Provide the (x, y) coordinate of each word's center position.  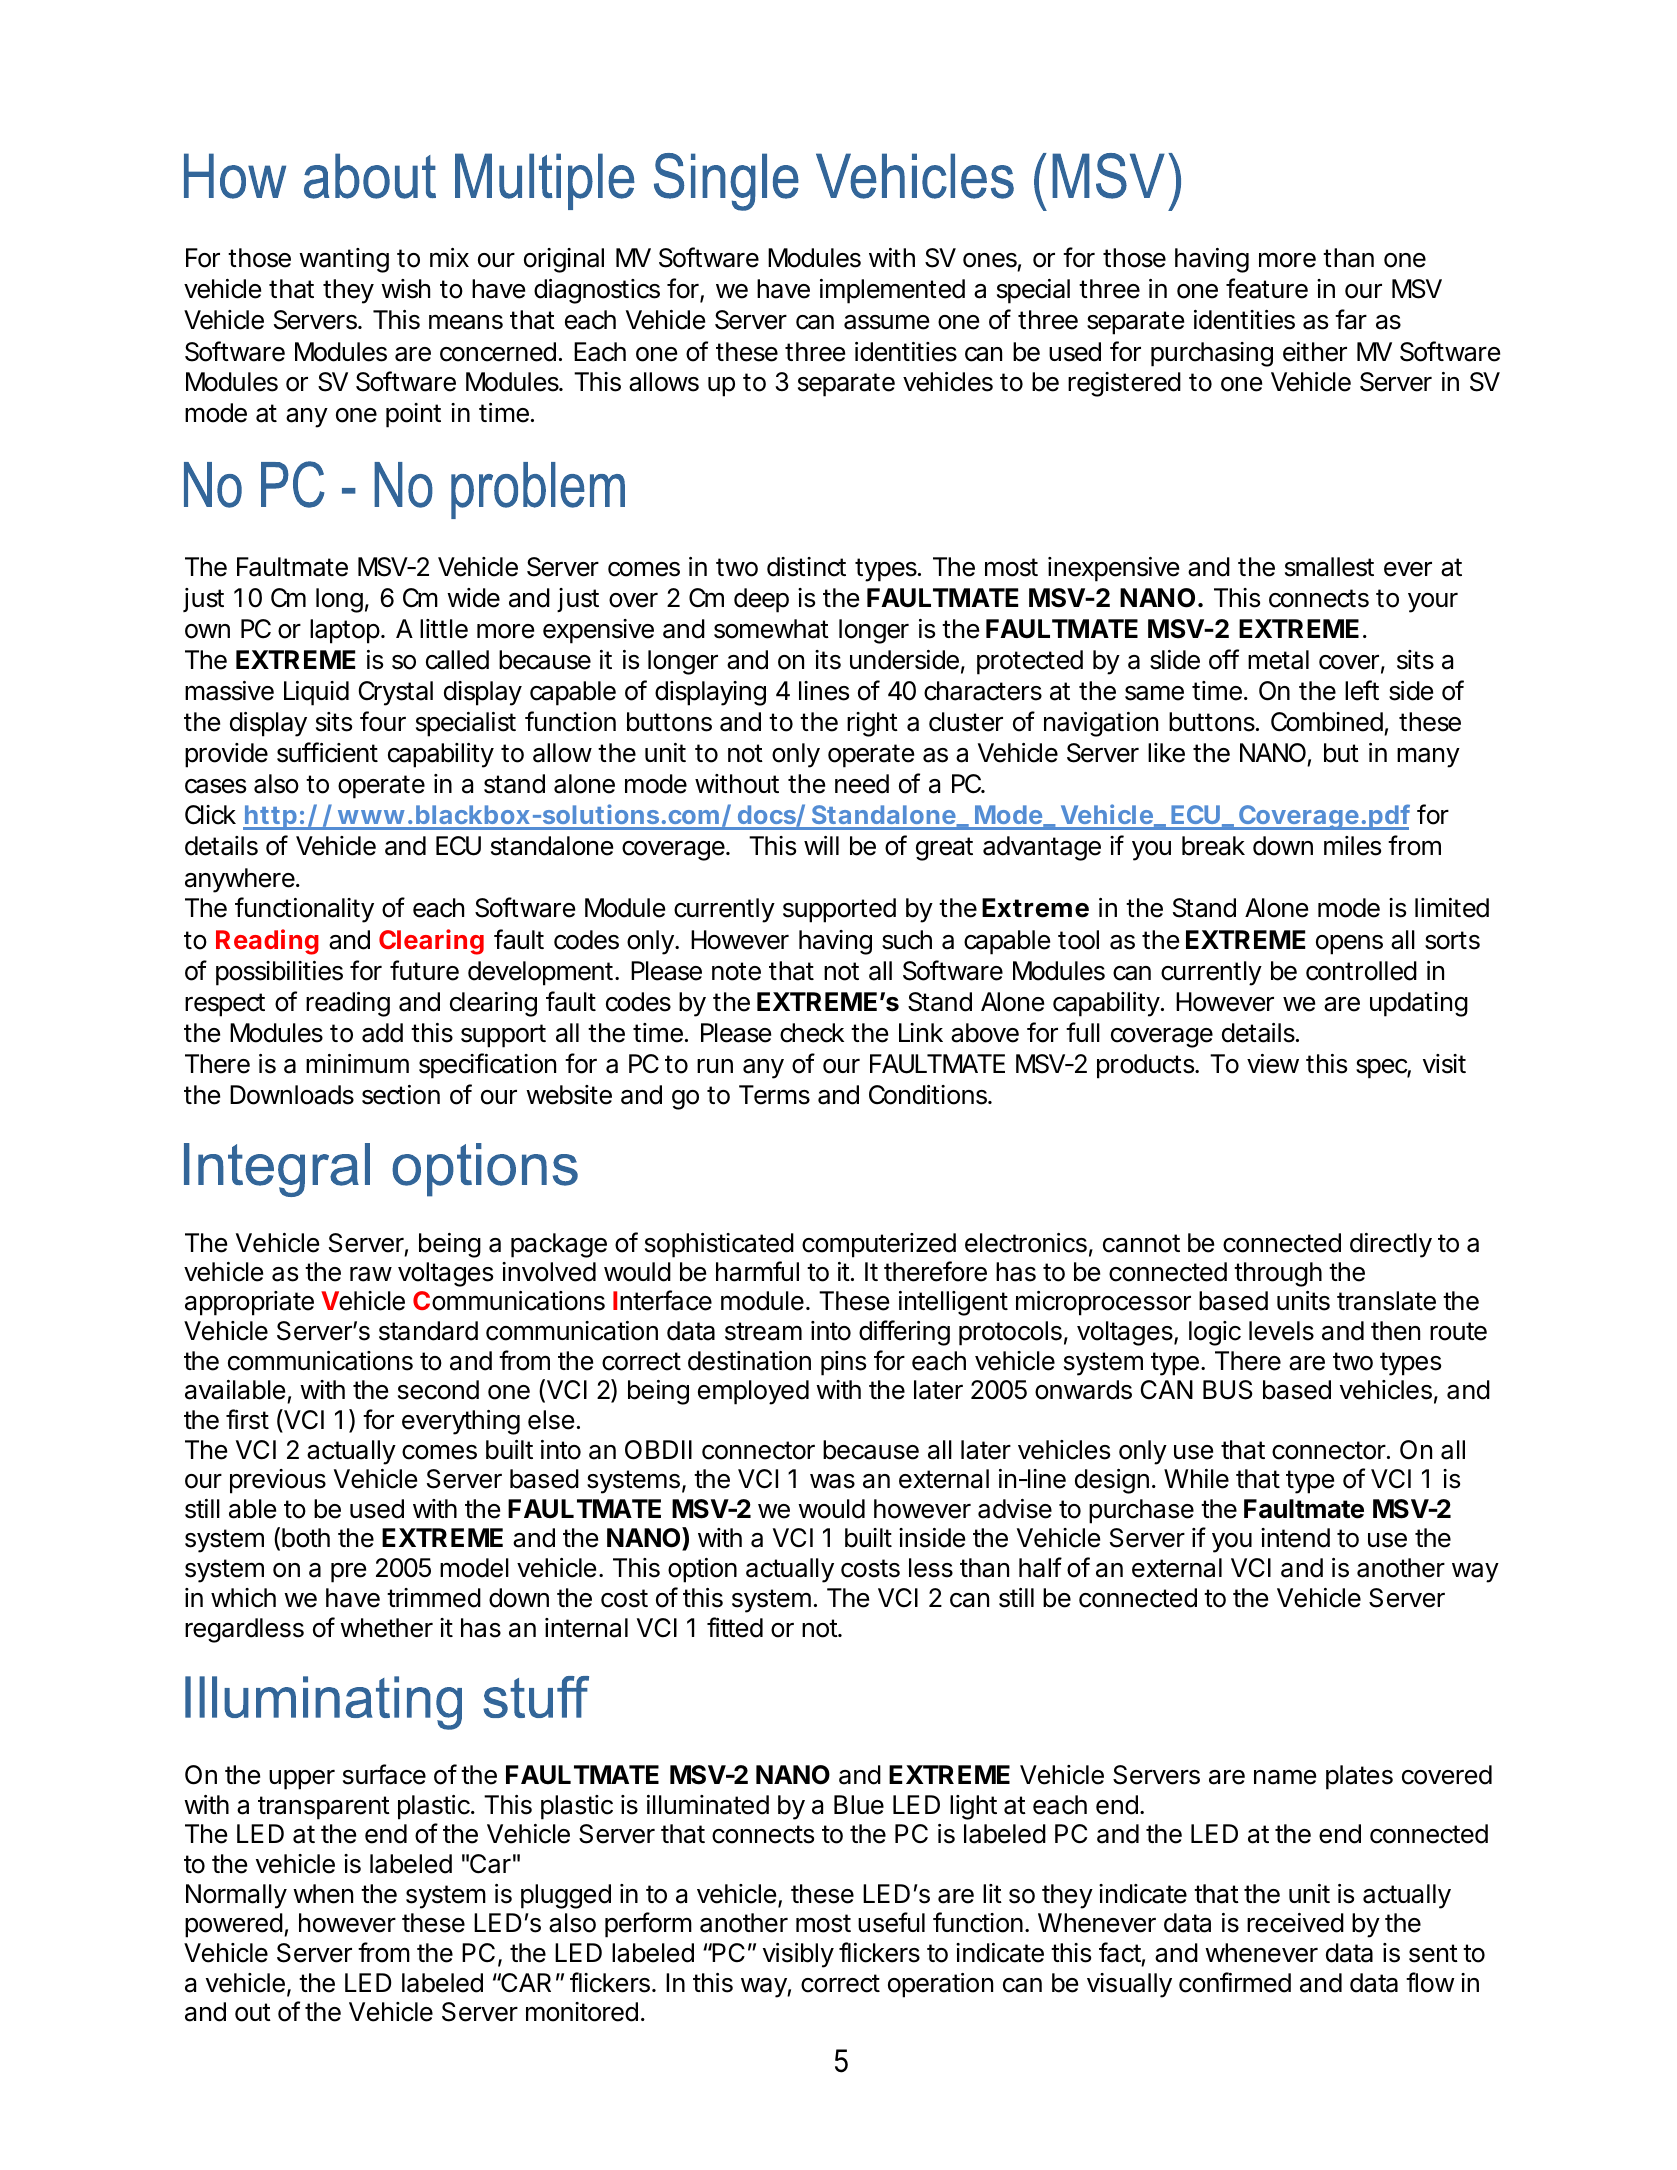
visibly (798, 1955)
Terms (774, 1095)
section (401, 1095)
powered (234, 1925)
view (1273, 1064)
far (1351, 319)
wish (405, 289)
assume (886, 322)
